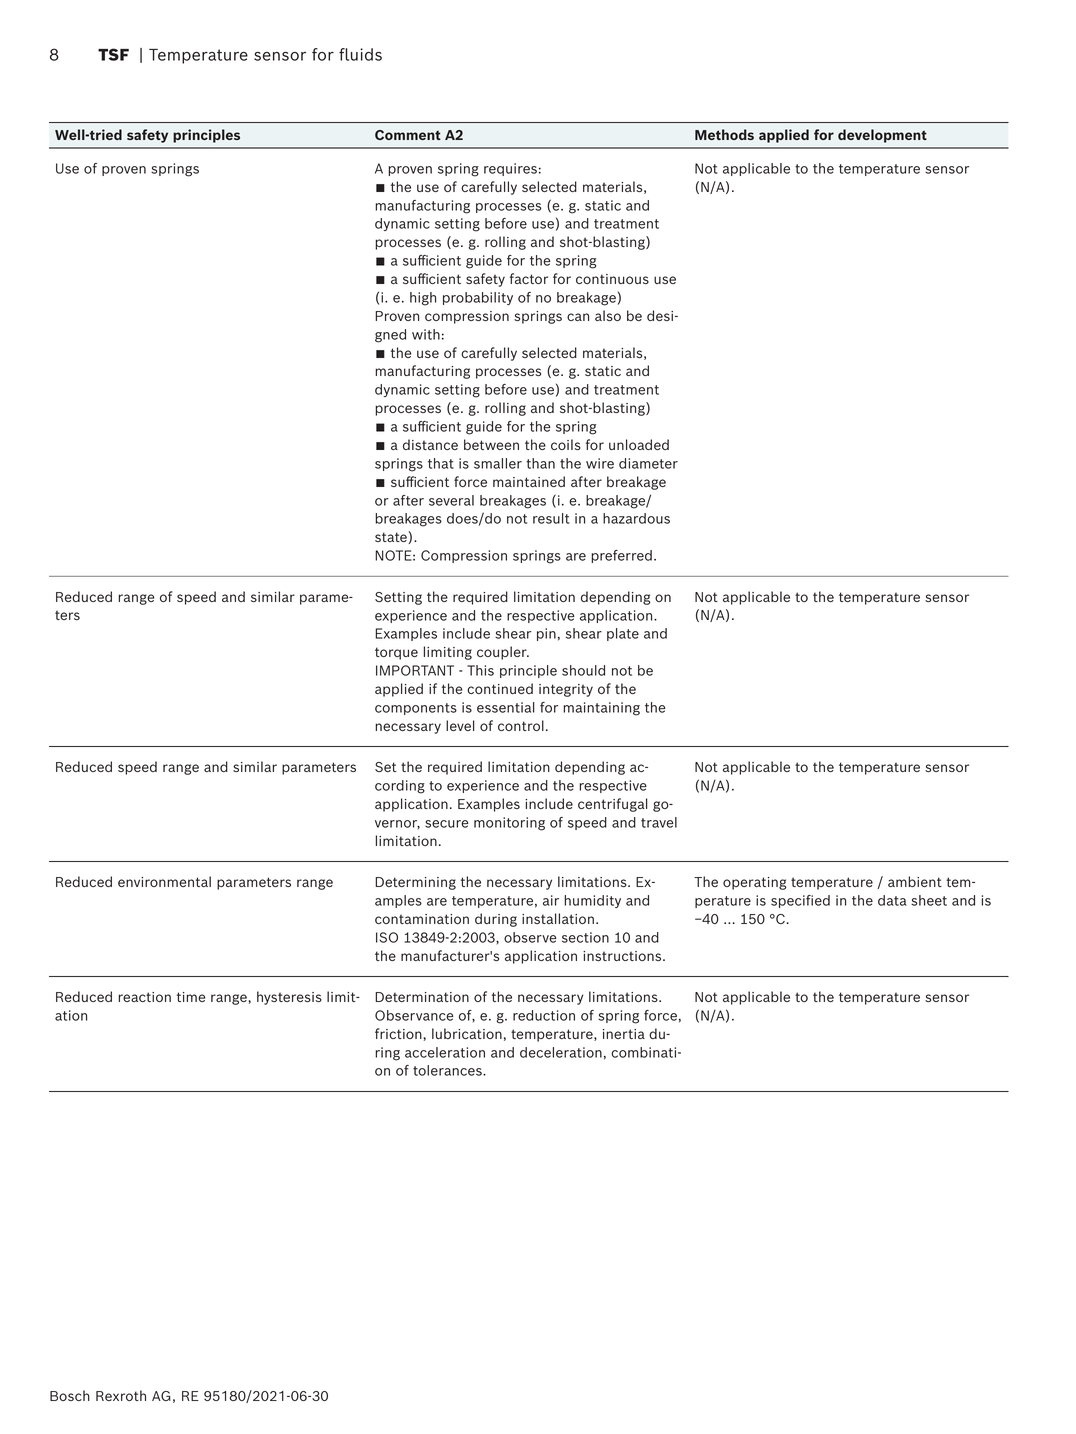 The image size is (1076, 1434). I want to click on distance, so click(430, 444).
